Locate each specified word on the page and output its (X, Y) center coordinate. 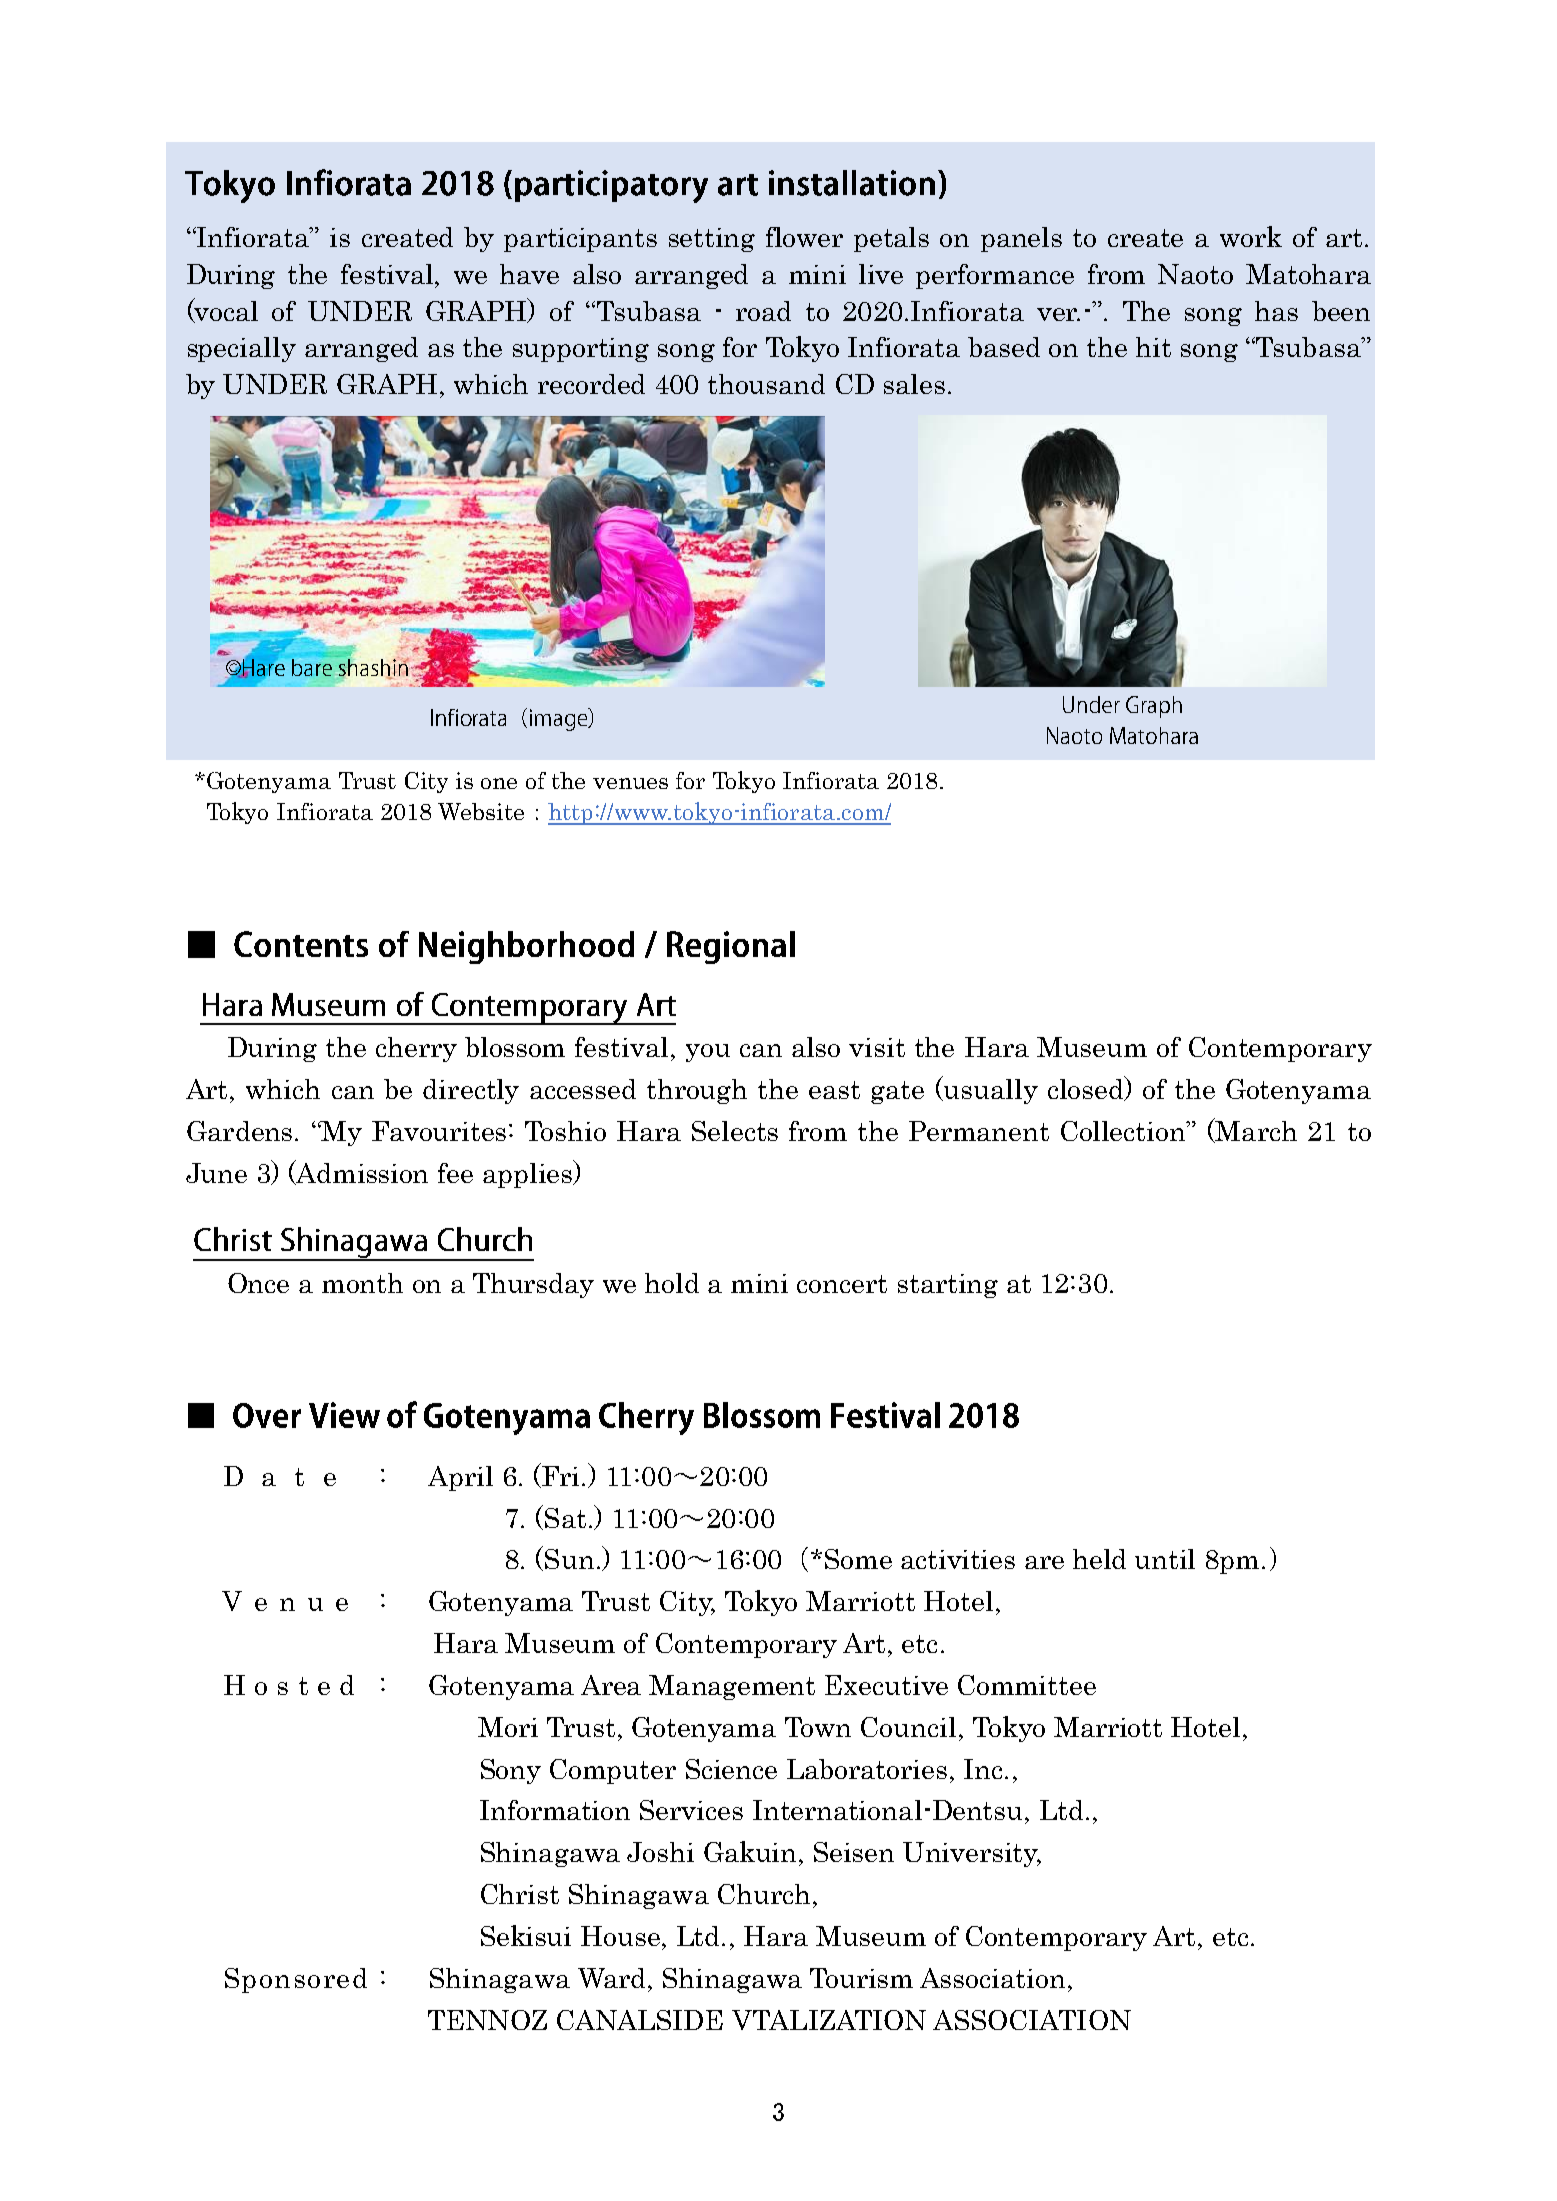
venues (630, 783)
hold (672, 1283)
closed (1087, 1088)
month (362, 1283)
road (763, 311)
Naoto (1195, 274)
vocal (225, 310)
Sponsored (296, 1980)
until (1165, 1559)
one (499, 783)
